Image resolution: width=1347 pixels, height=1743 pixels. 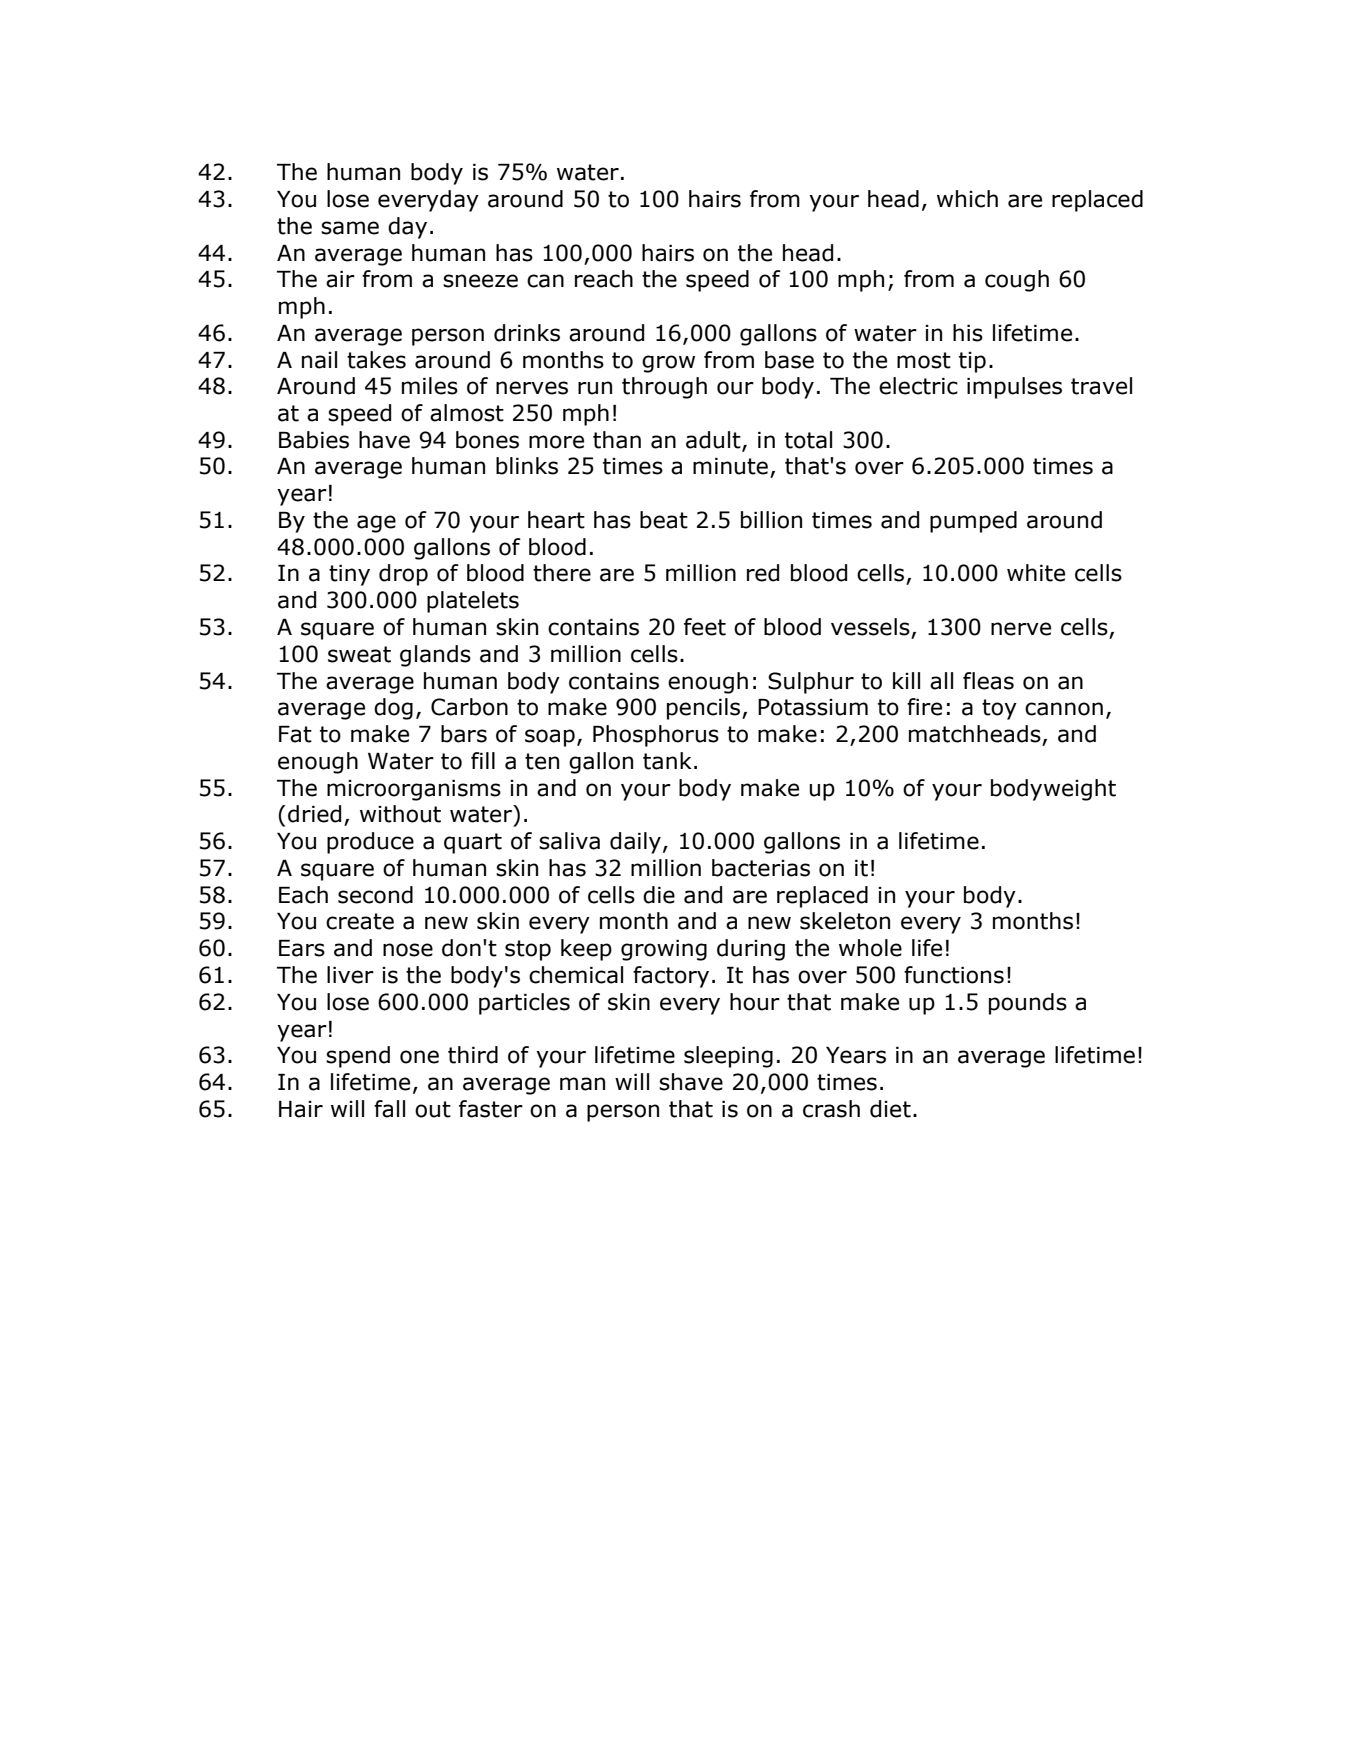 I want to click on adult, so click(x=714, y=441).
